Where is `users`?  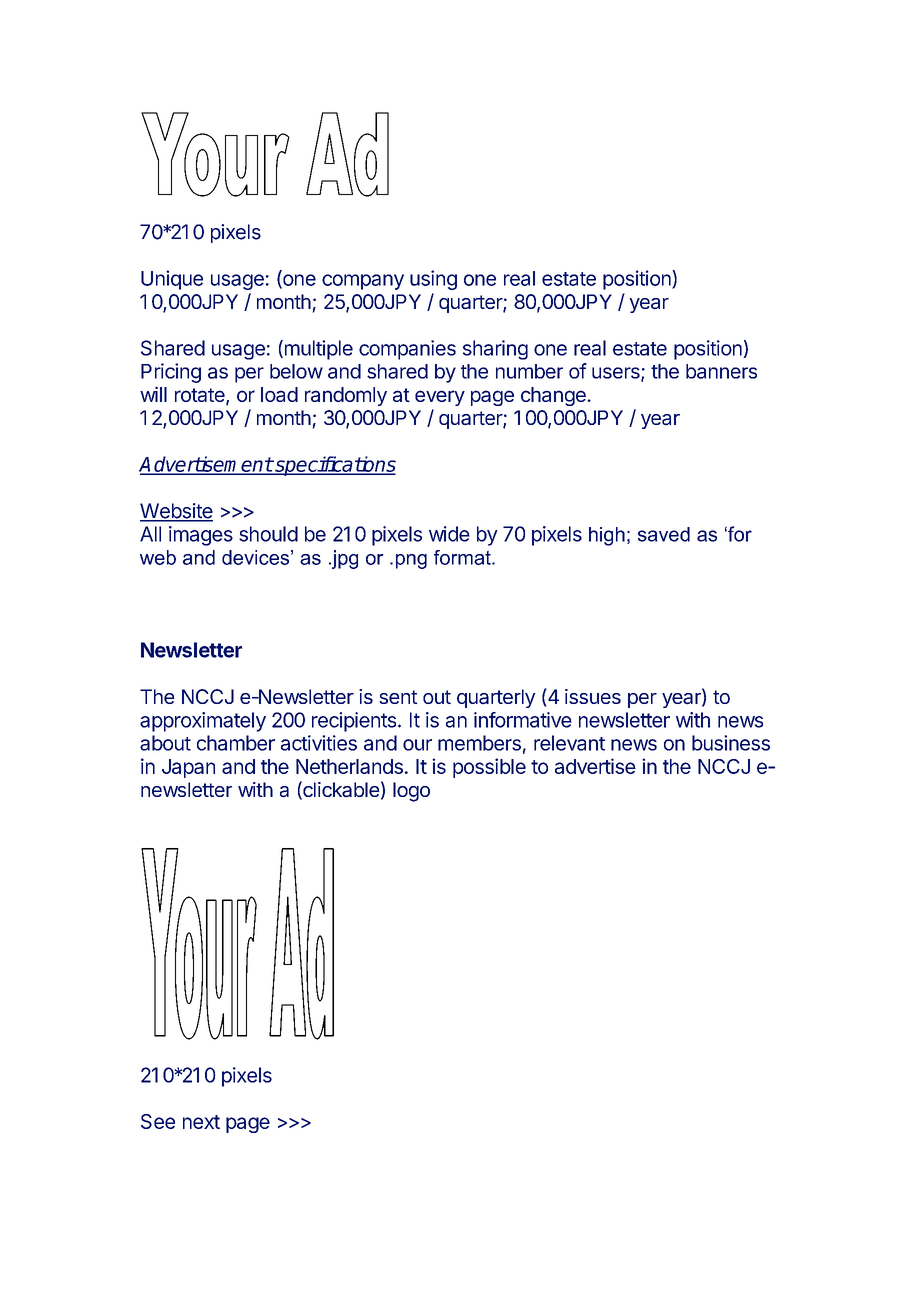
users is located at coordinates (617, 374).
